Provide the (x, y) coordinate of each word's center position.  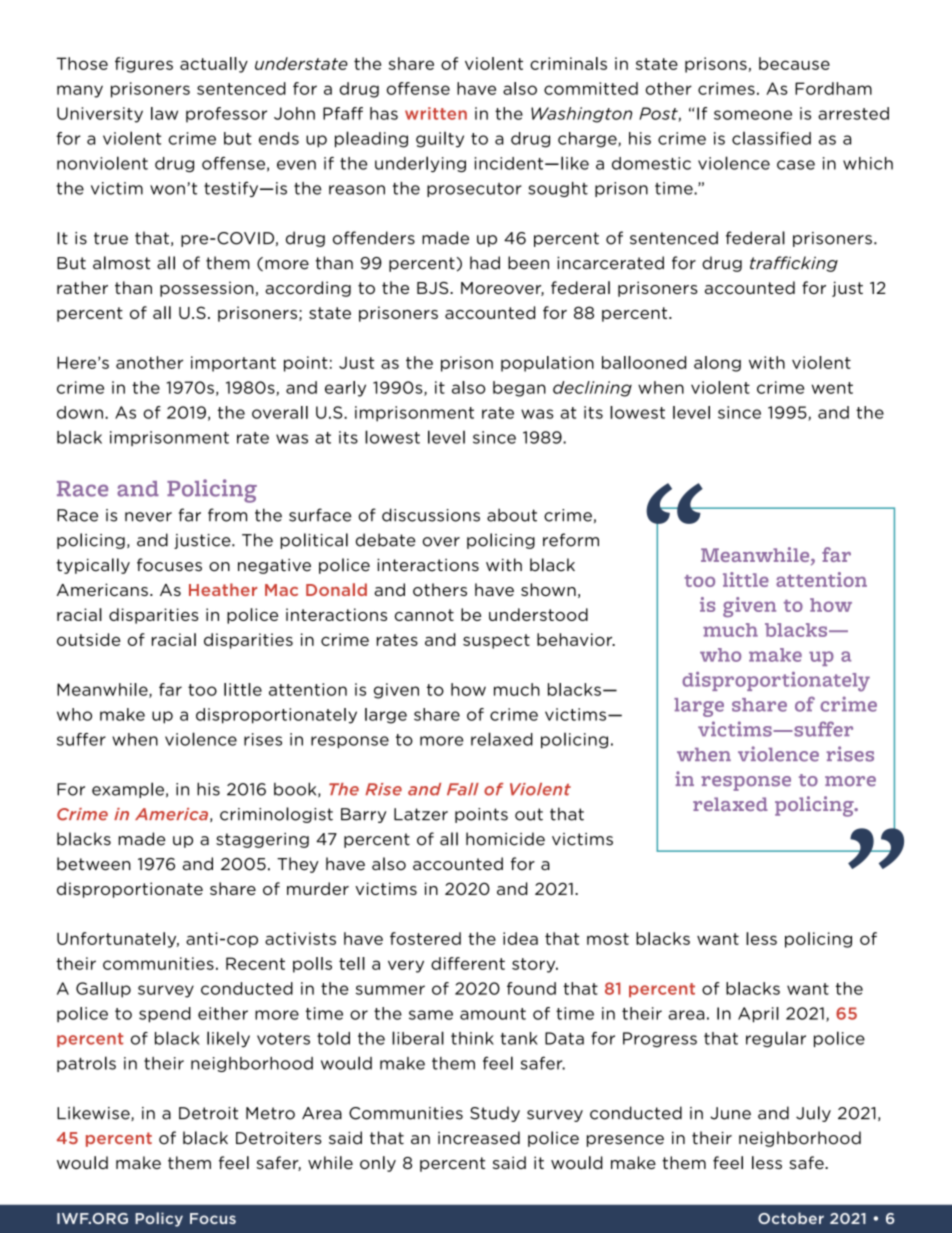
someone (753, 115)
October (791, 1218)
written (436, 113)
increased (479, 1138)
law (164, 113)
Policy (159, 1219)
